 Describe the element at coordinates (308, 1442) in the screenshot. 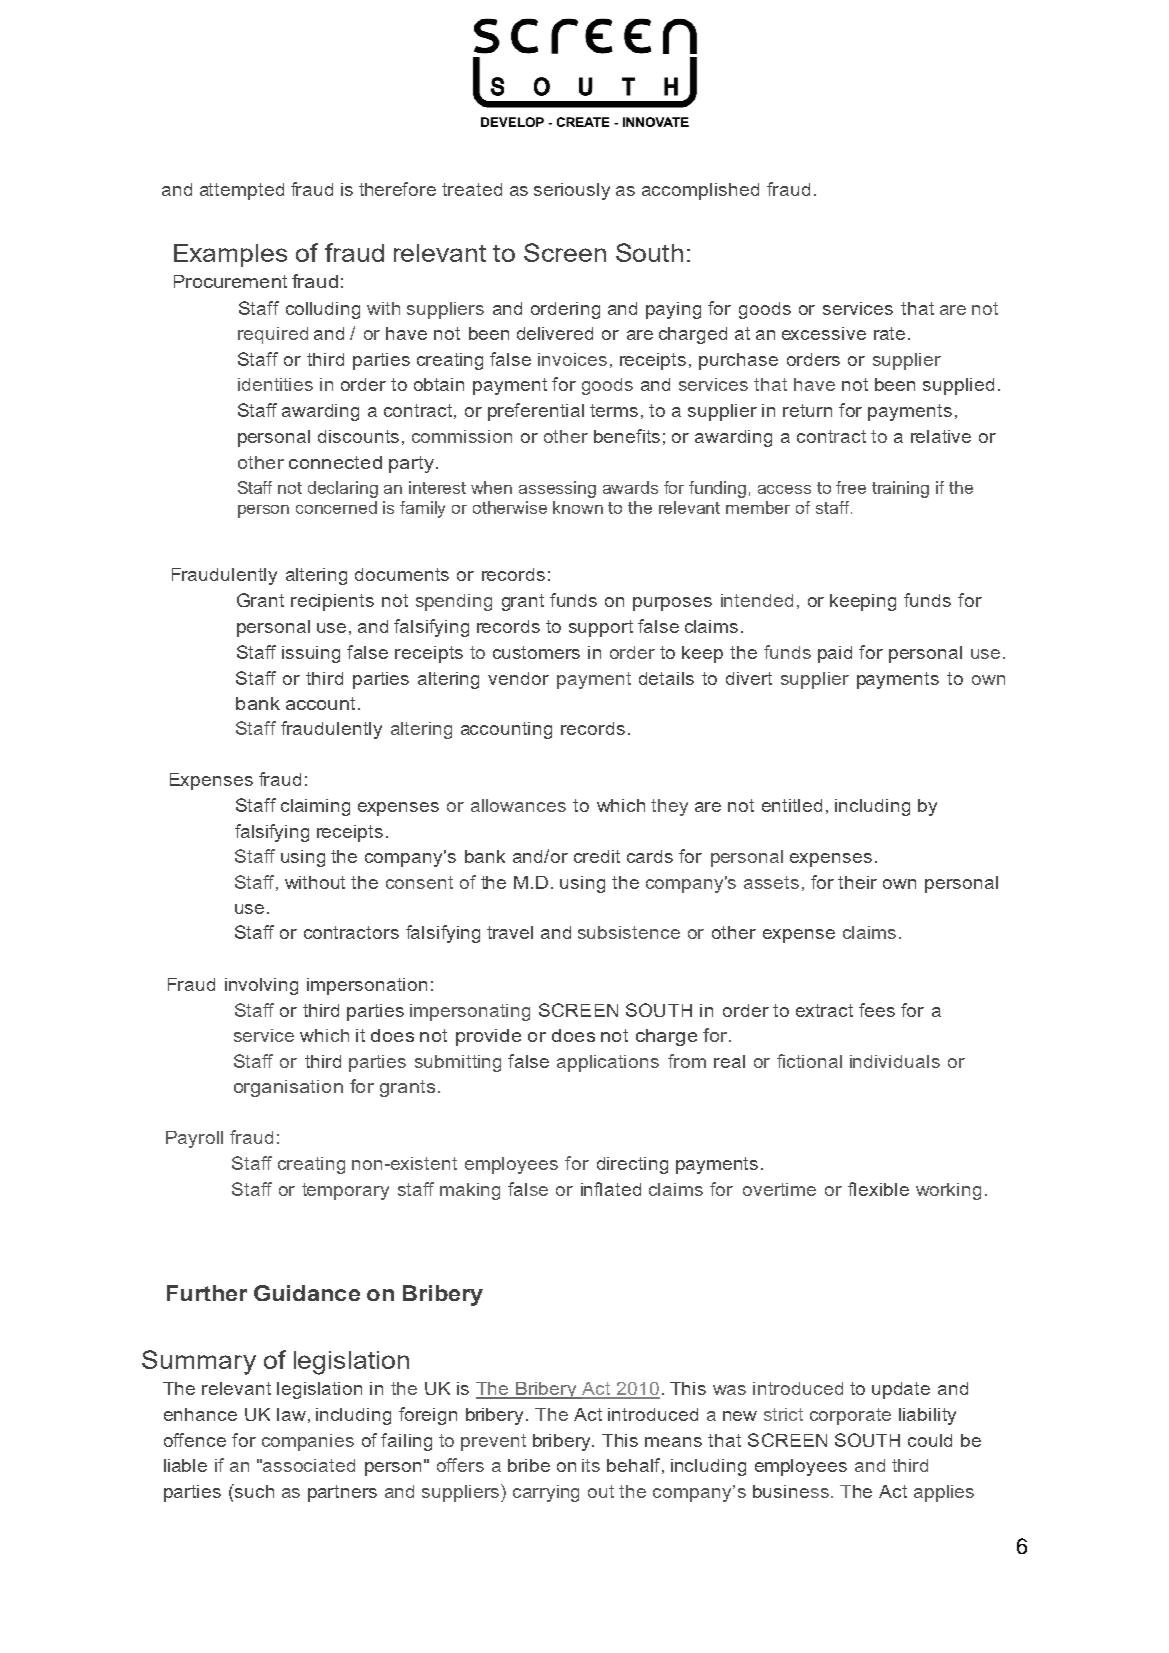

I see `companies` at that location.
